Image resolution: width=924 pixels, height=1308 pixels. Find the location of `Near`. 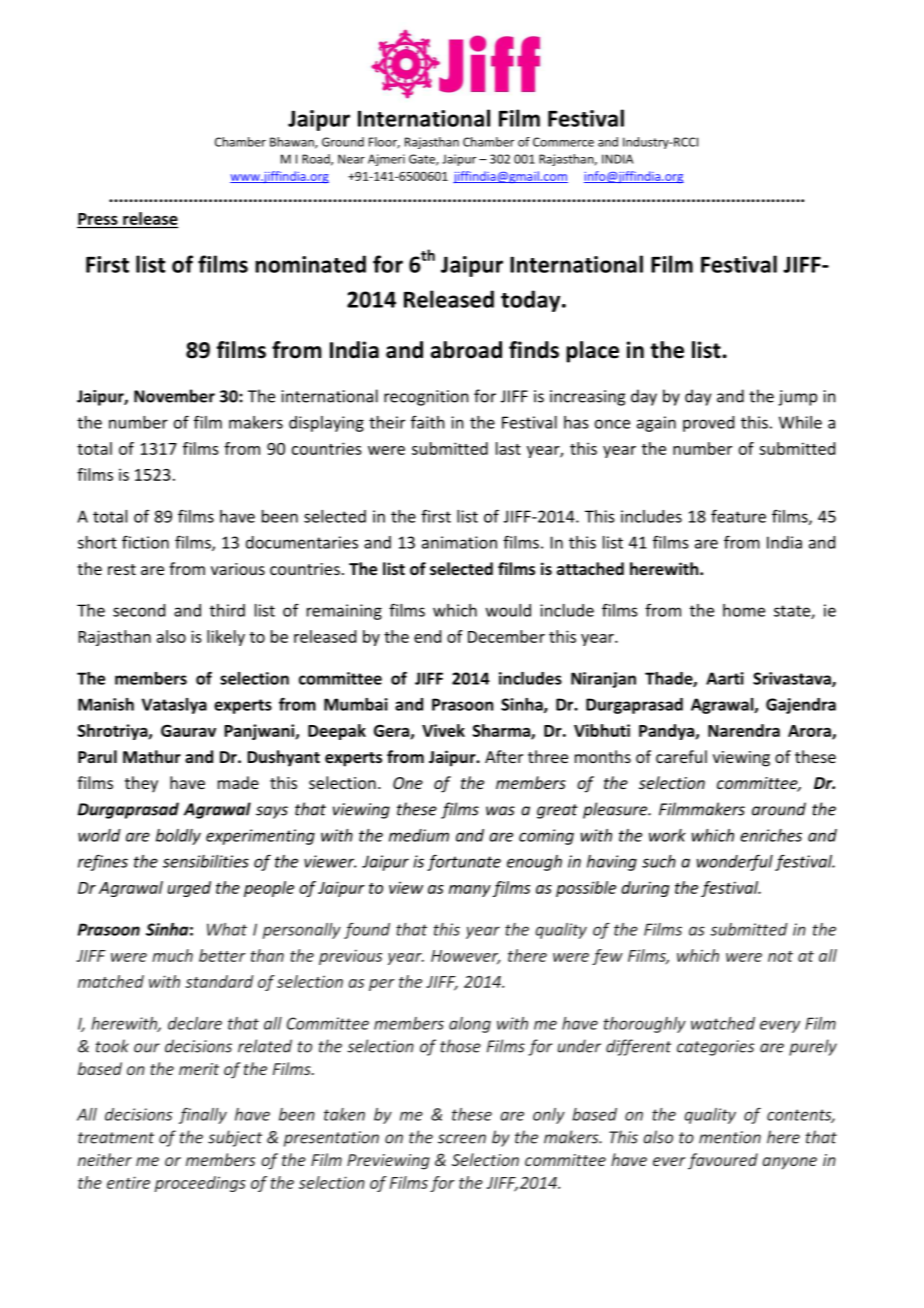

Near is located at coordinates (351, 159).
